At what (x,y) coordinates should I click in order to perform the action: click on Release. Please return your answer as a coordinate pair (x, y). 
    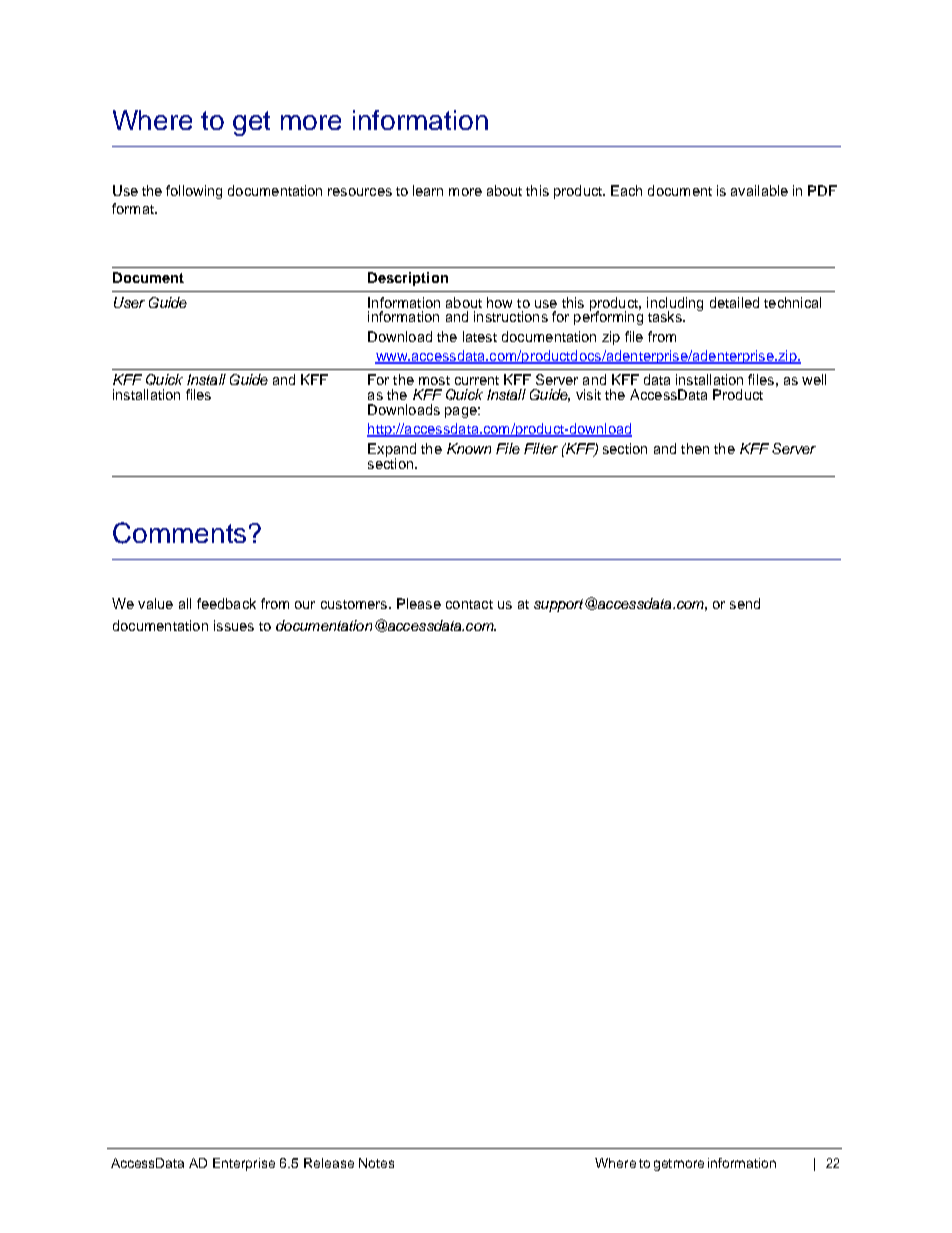
    Looking at the image, I should click on (329, 1163).
